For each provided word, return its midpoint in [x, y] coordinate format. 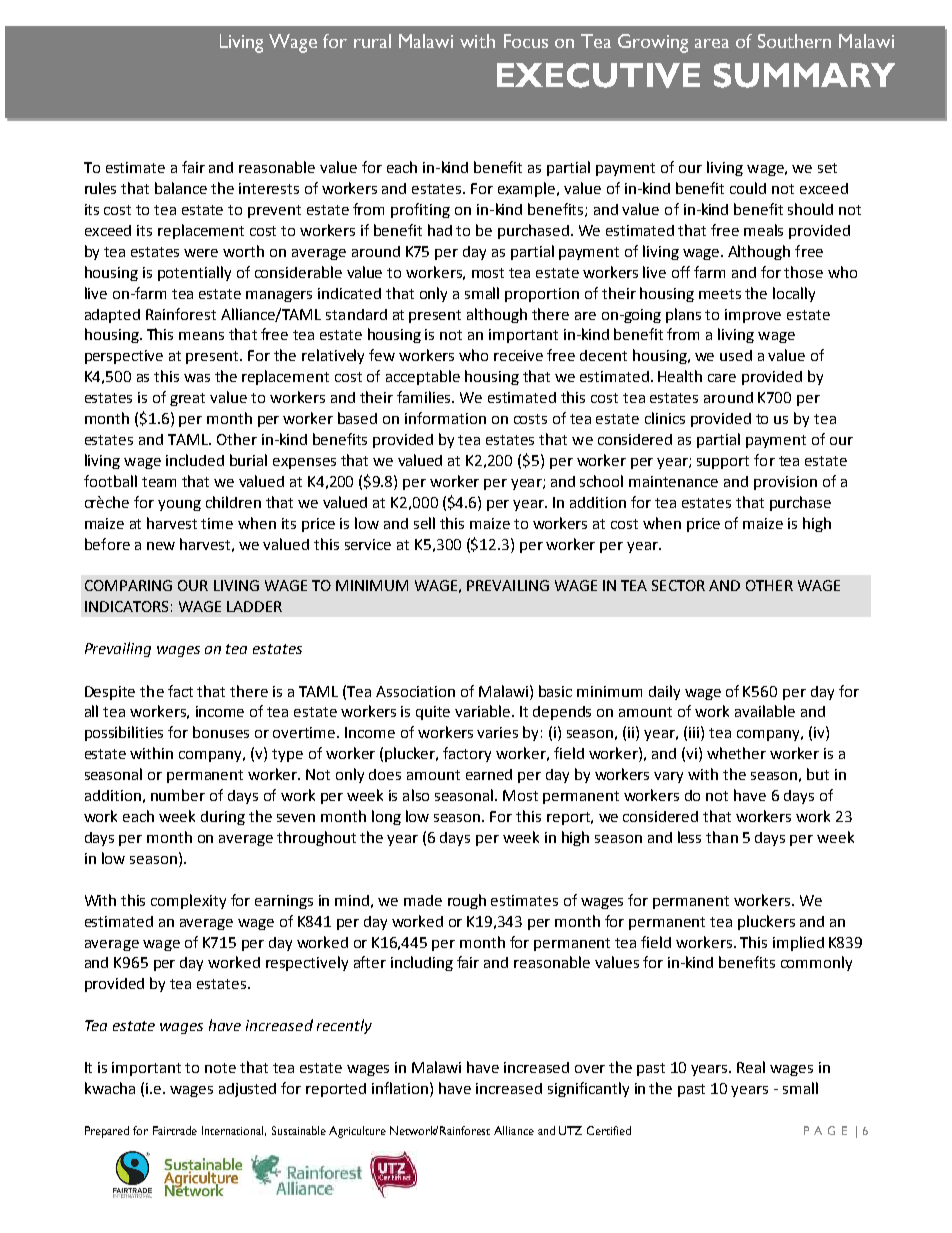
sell [424, 523]
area [712, 43]
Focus [526, 41]
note [220, 1068]
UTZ [570, 1130]
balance [181, 188]
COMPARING [128, 585]
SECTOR [678, 585]
